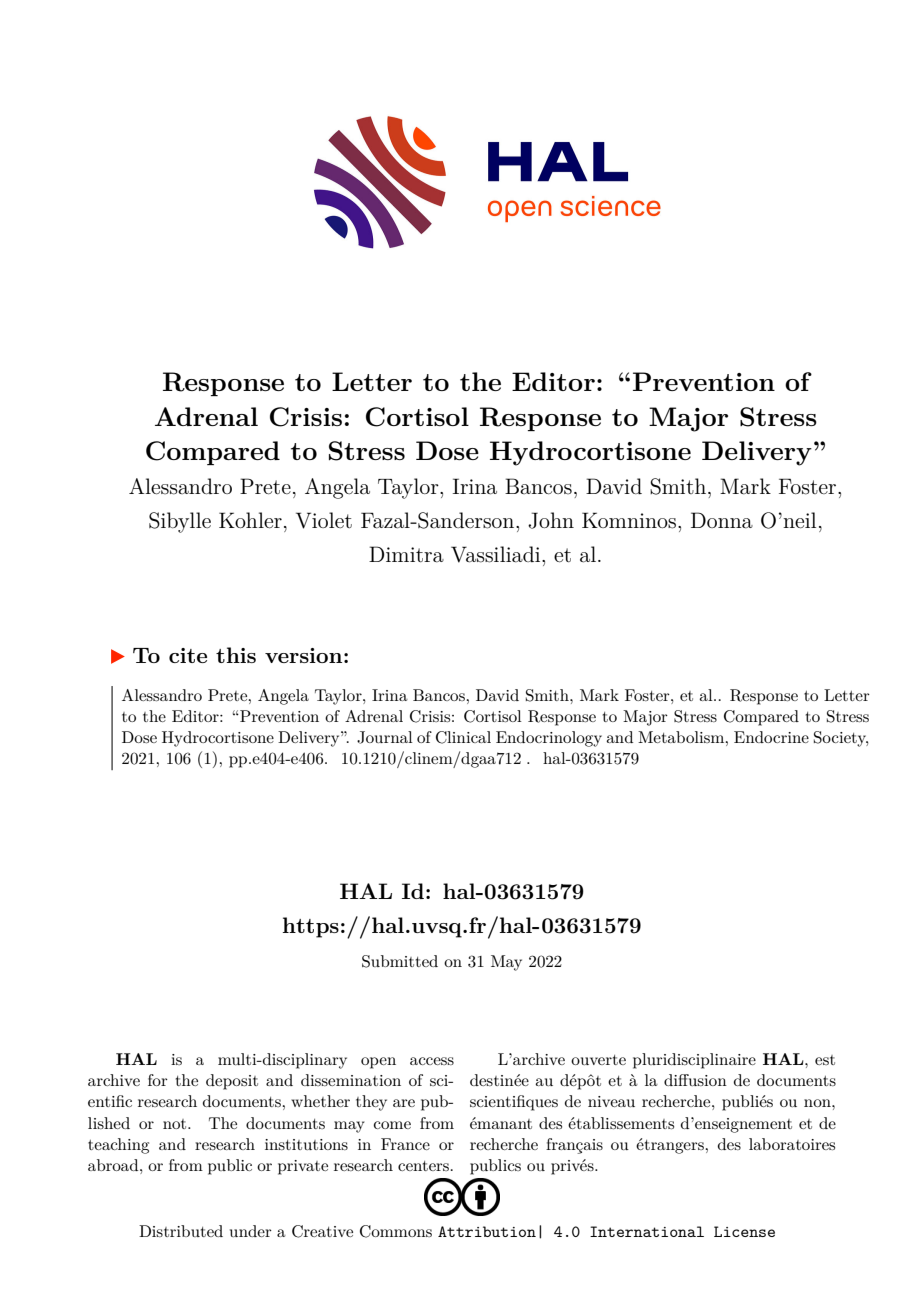 The width and height of the image is (924, 1308). Describe the element at coordinates (158, 1080) in the image. I see `for` at that location.
